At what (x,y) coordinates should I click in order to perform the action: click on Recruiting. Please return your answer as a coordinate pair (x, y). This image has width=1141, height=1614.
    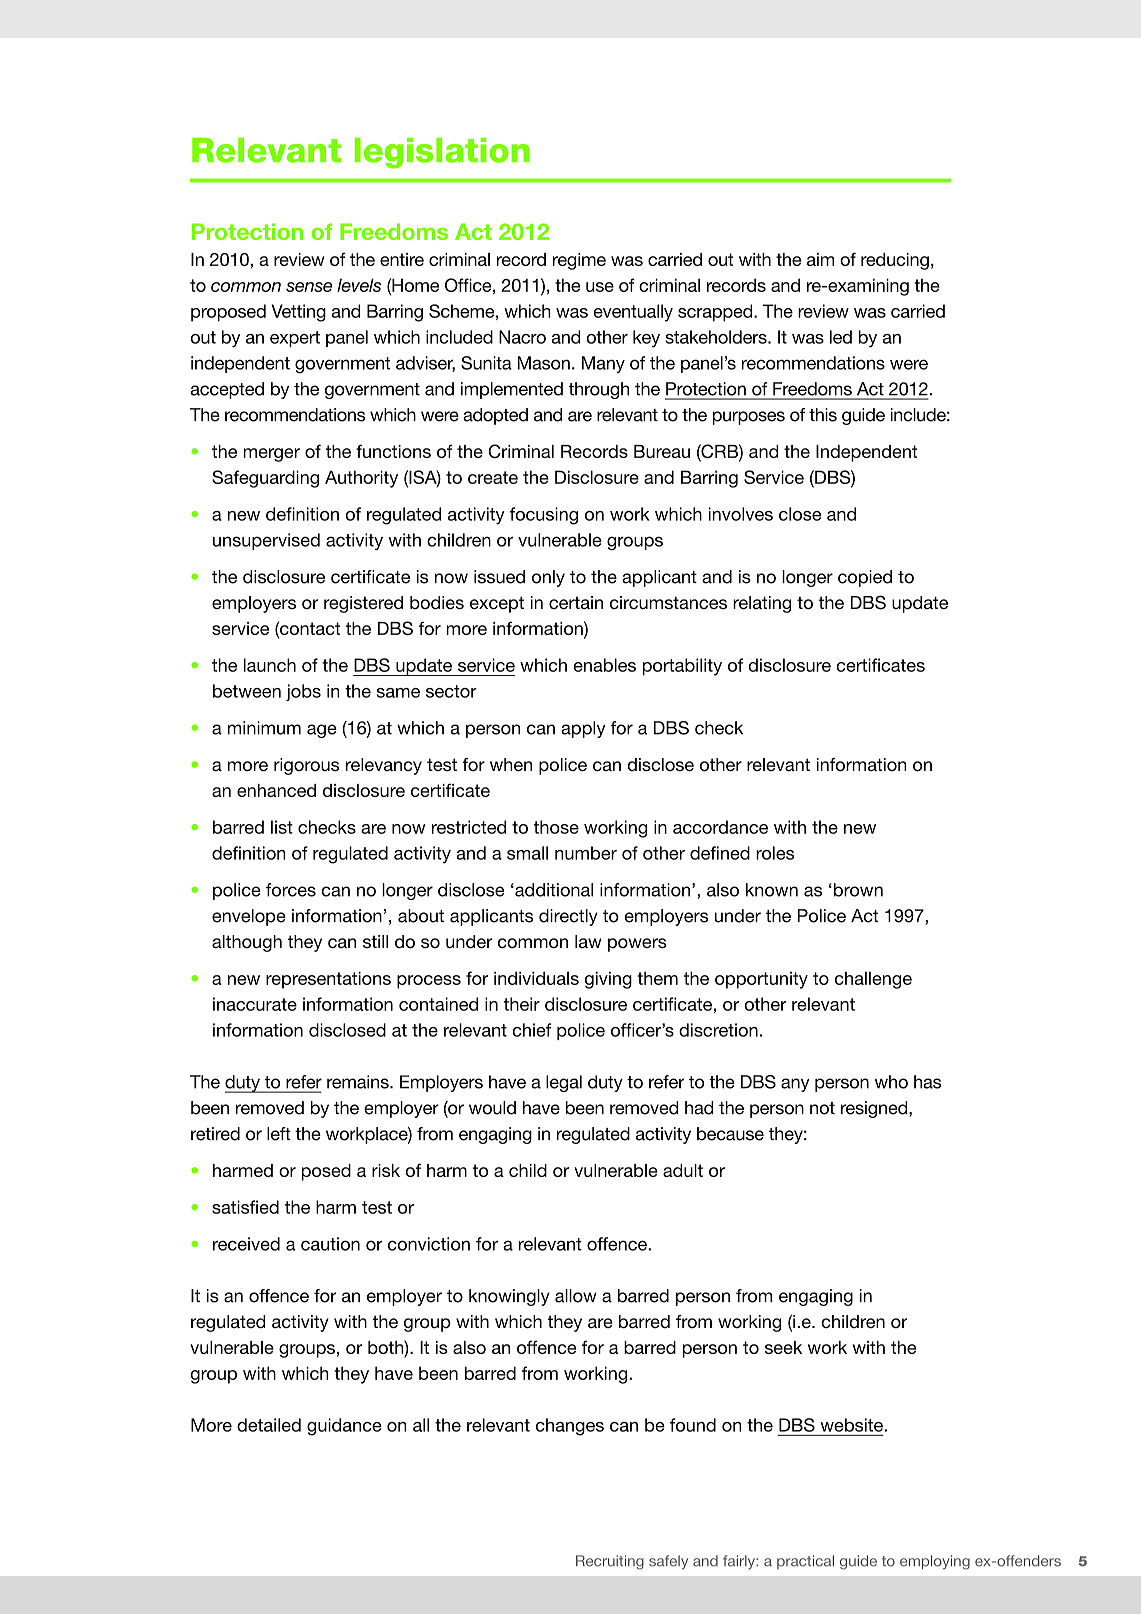
    Looking at the image, I should click on (610, 1562).
